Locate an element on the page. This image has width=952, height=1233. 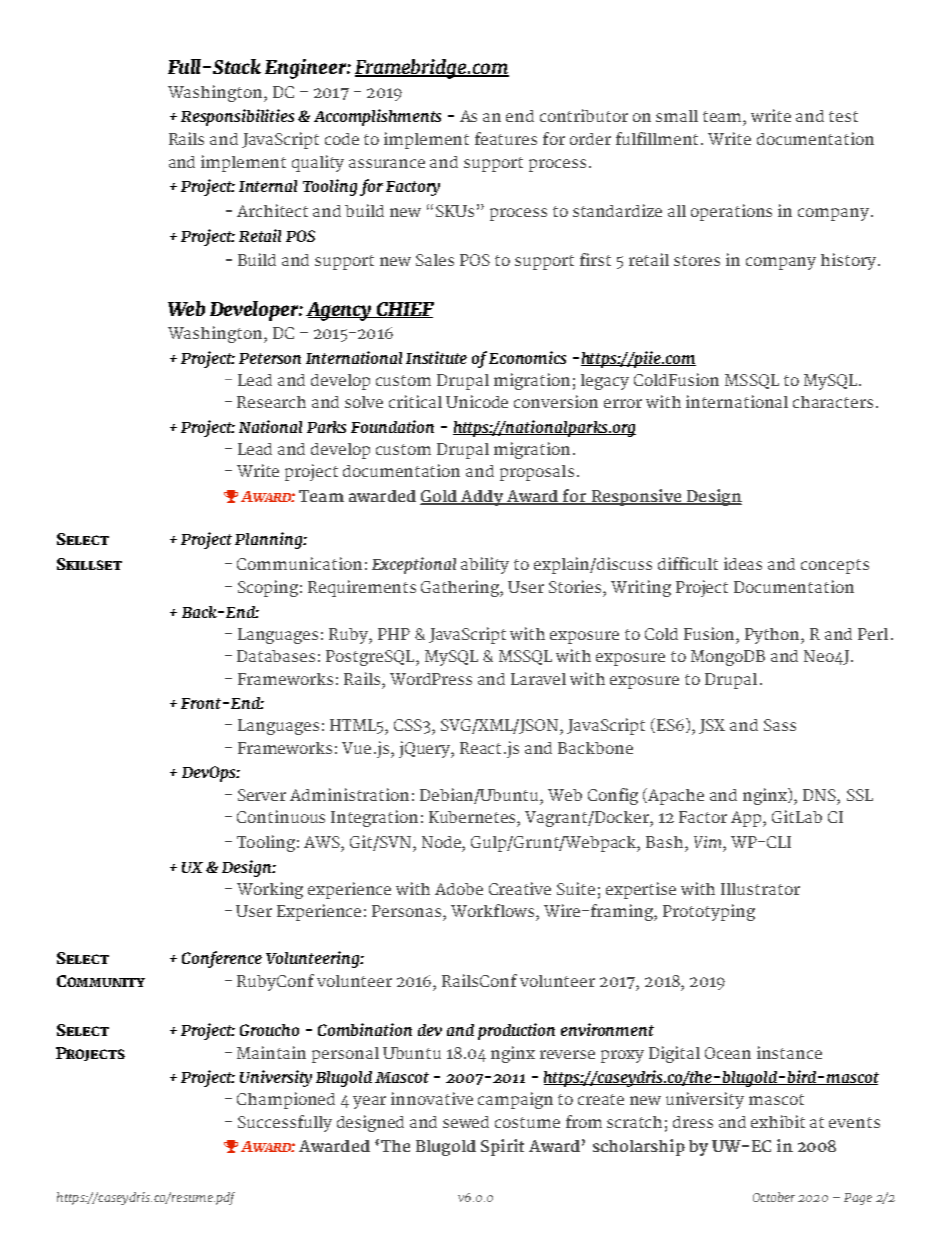
Config is located at coordinates (613, 796).
